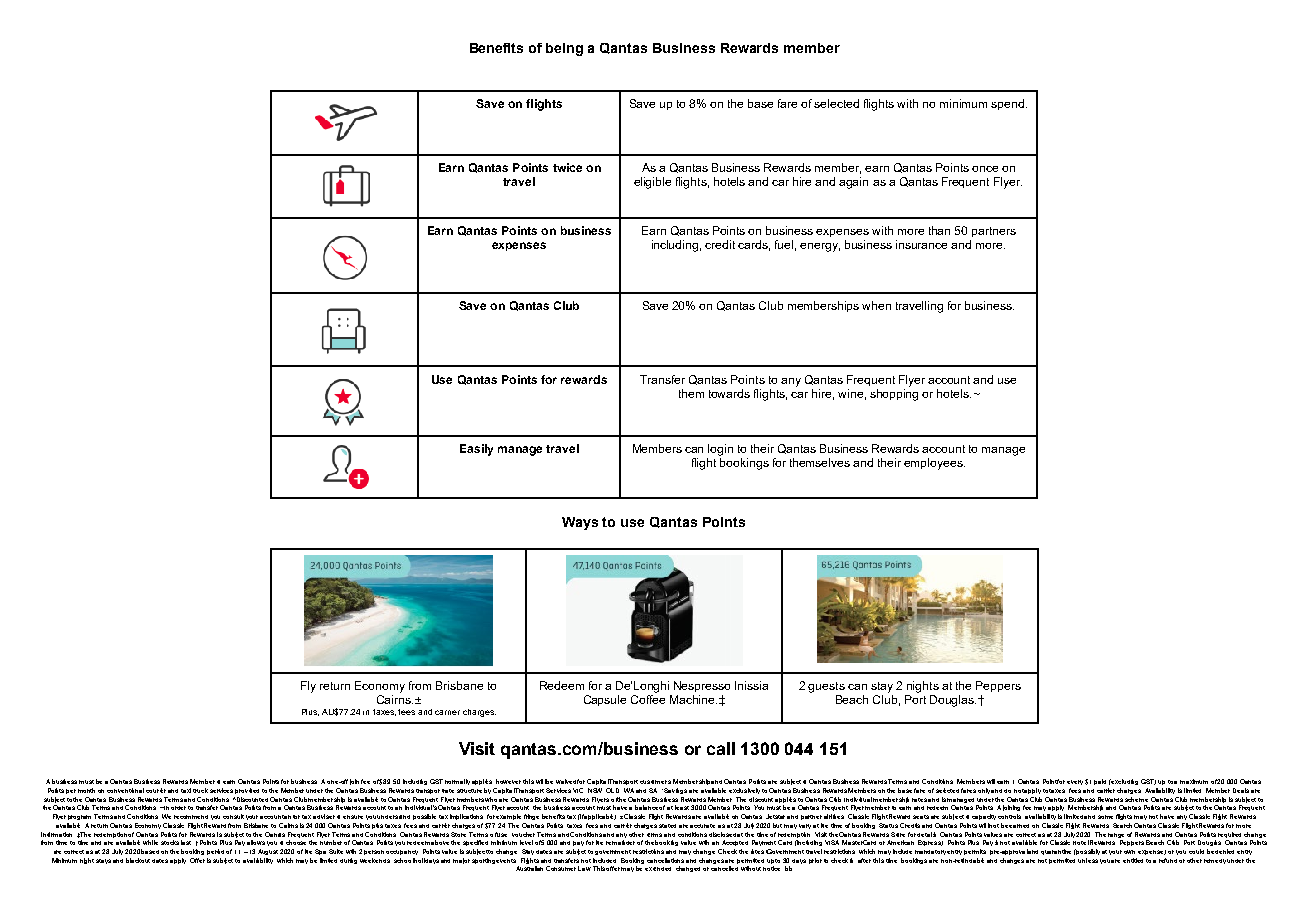 Image resolution: width=1308 pixels, height=924 pixels. Describe the element at coordinates (186, 842) in the page. I see `last` at that location.
